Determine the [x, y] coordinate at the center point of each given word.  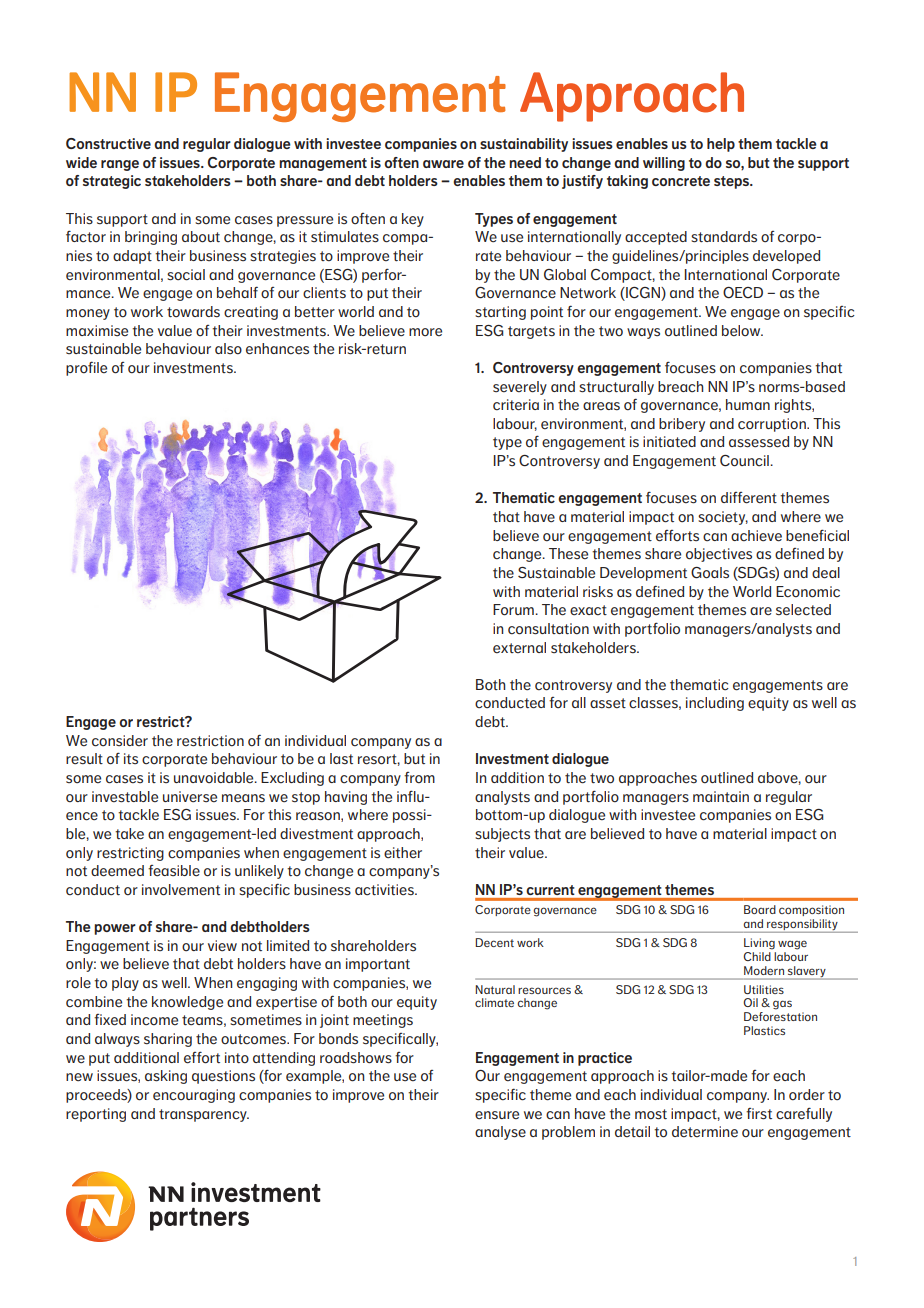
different [749, 498]
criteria [516, 405]
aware [443, 164]
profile [86, 368]
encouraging [194, 1096]
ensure [497, 1115]
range [120, 165]
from [419, 778]
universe [190, 797]
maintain [721, 796]
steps [733, 182]
